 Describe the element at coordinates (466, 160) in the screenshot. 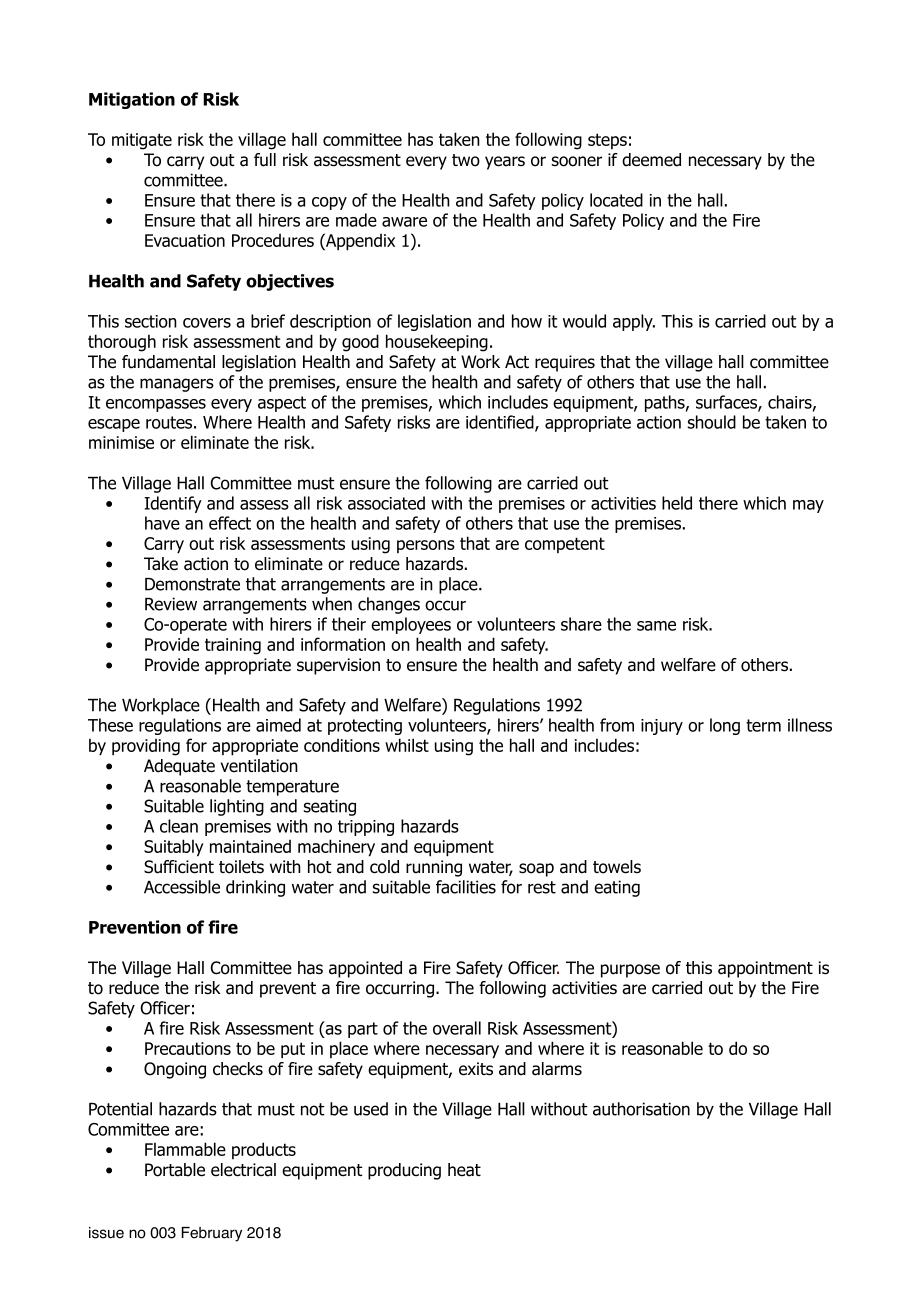

I see `two` at that location.
